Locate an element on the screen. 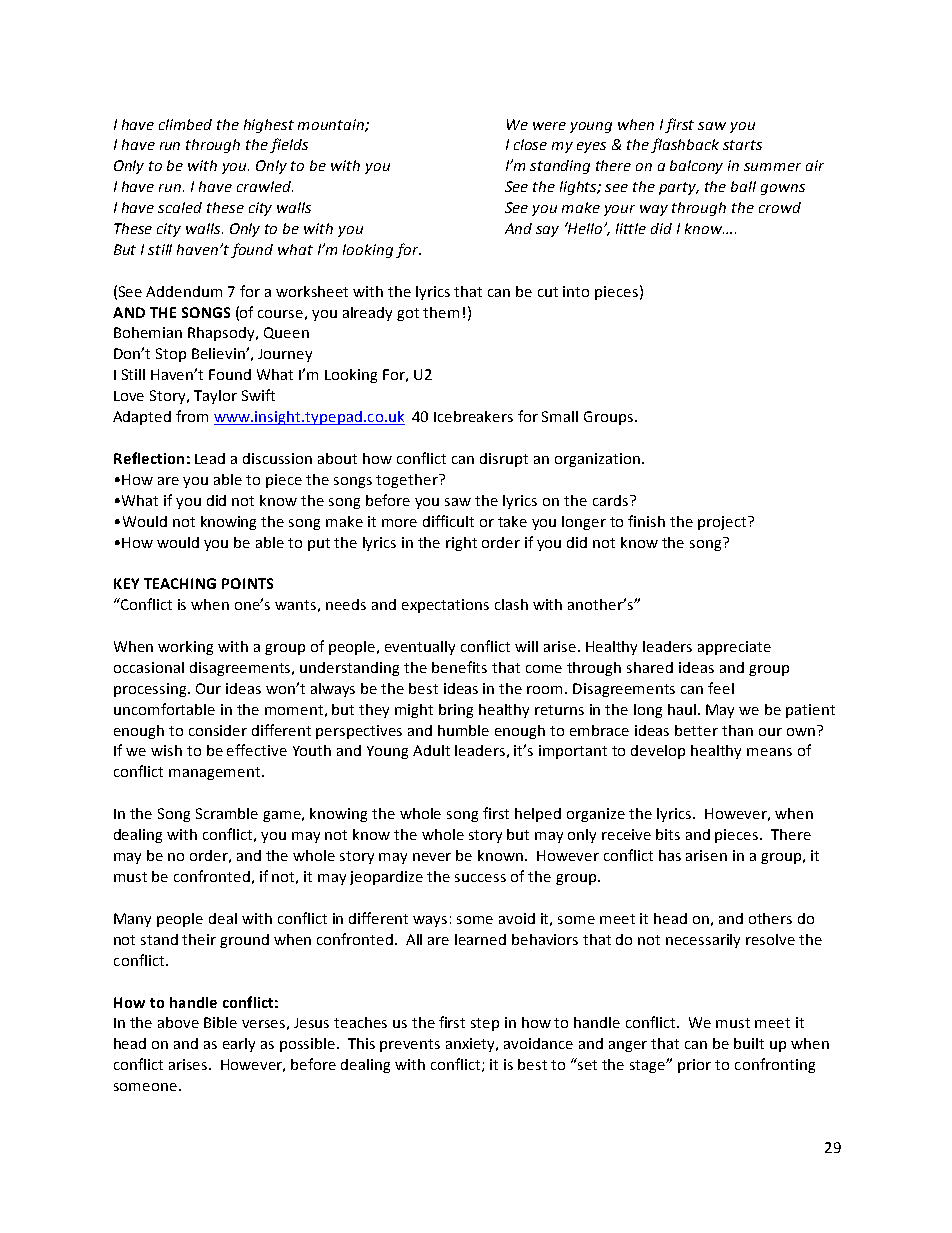 This screenshot has height=1233, width=952. built is located at coordinates (749, 1043).
